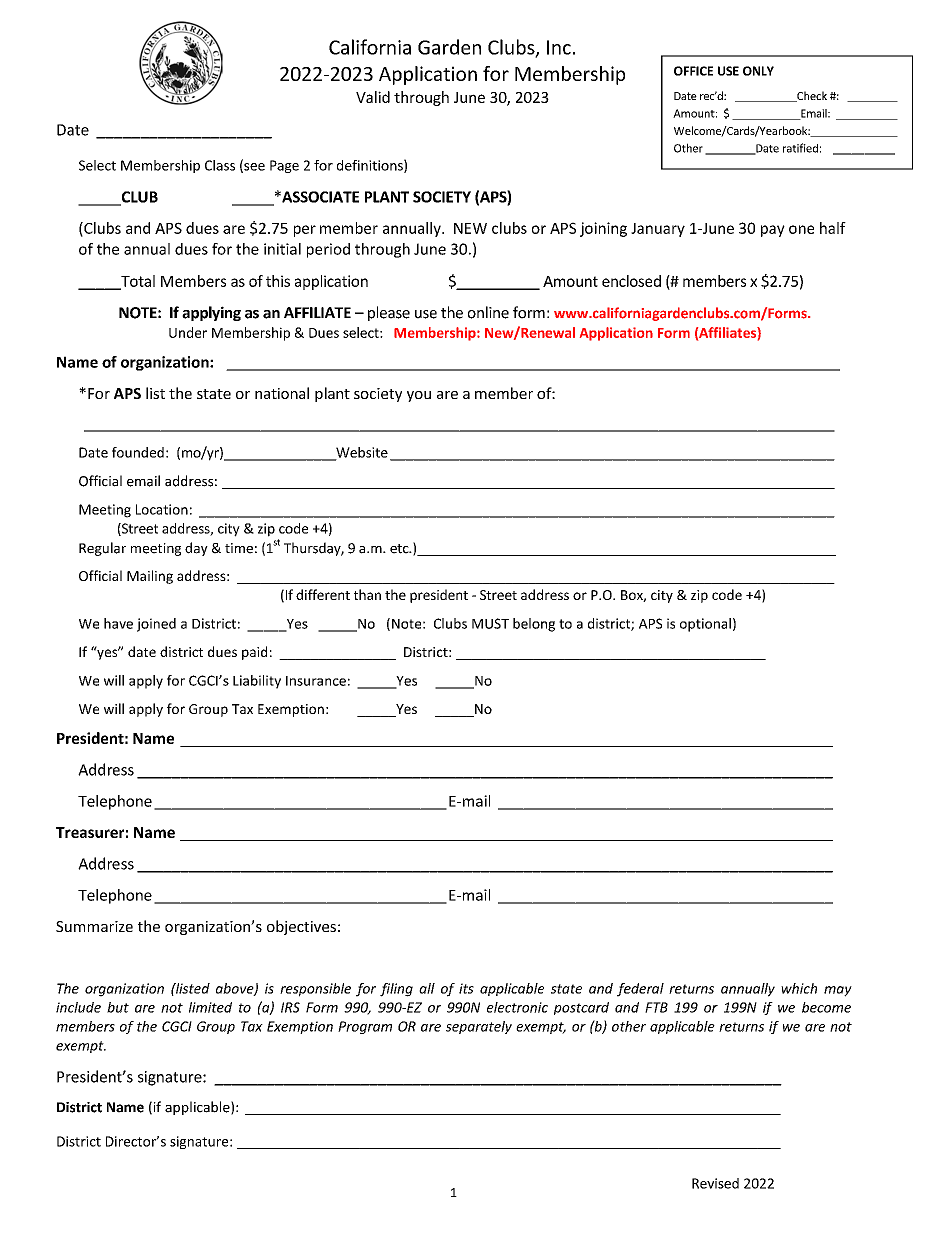  What do you see at coordinates (156, 625) in the screenshot?
I see `joined` at bounding box center [156, 625].
